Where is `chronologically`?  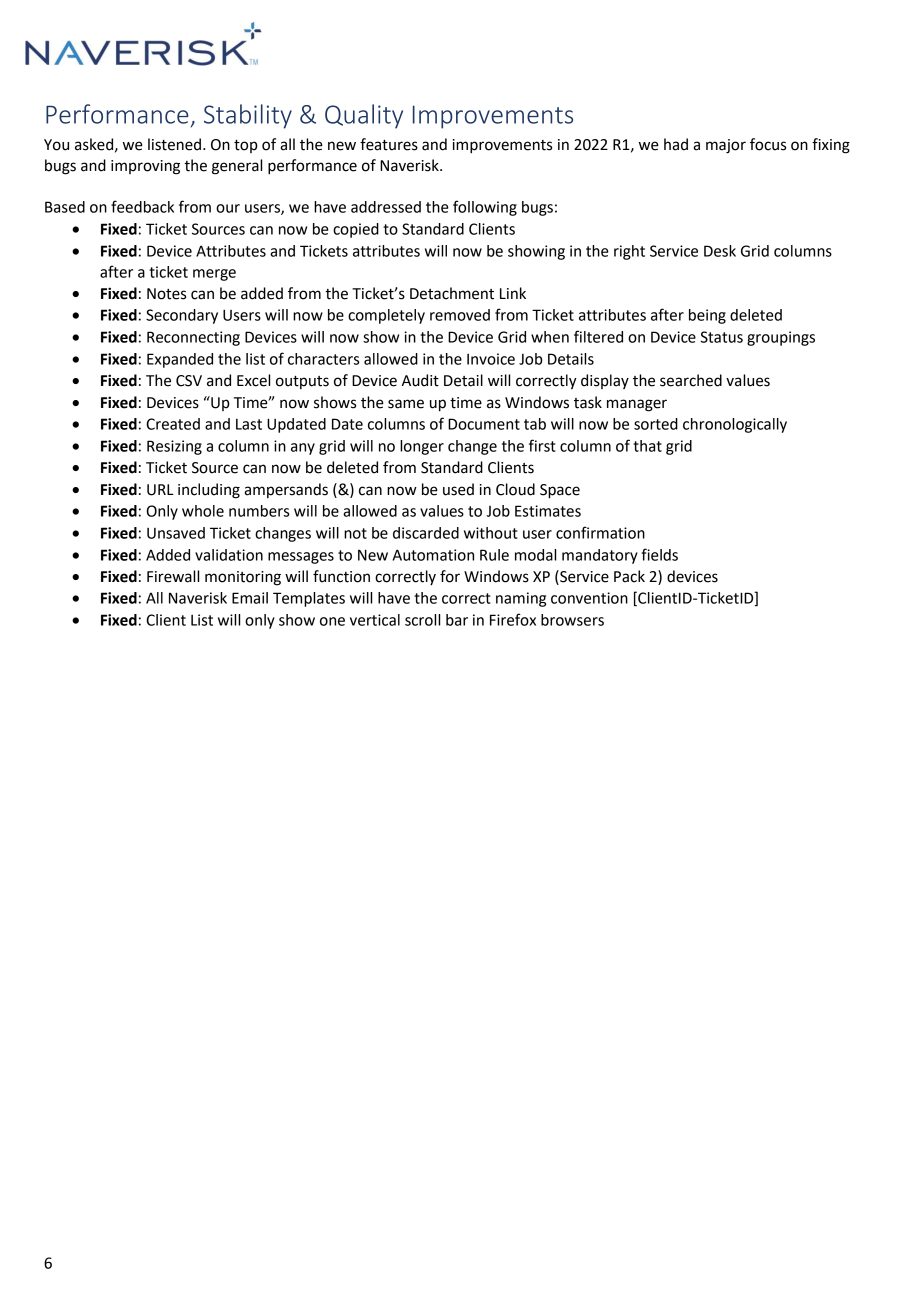
chronologically is located at coordinates (735, 425).
